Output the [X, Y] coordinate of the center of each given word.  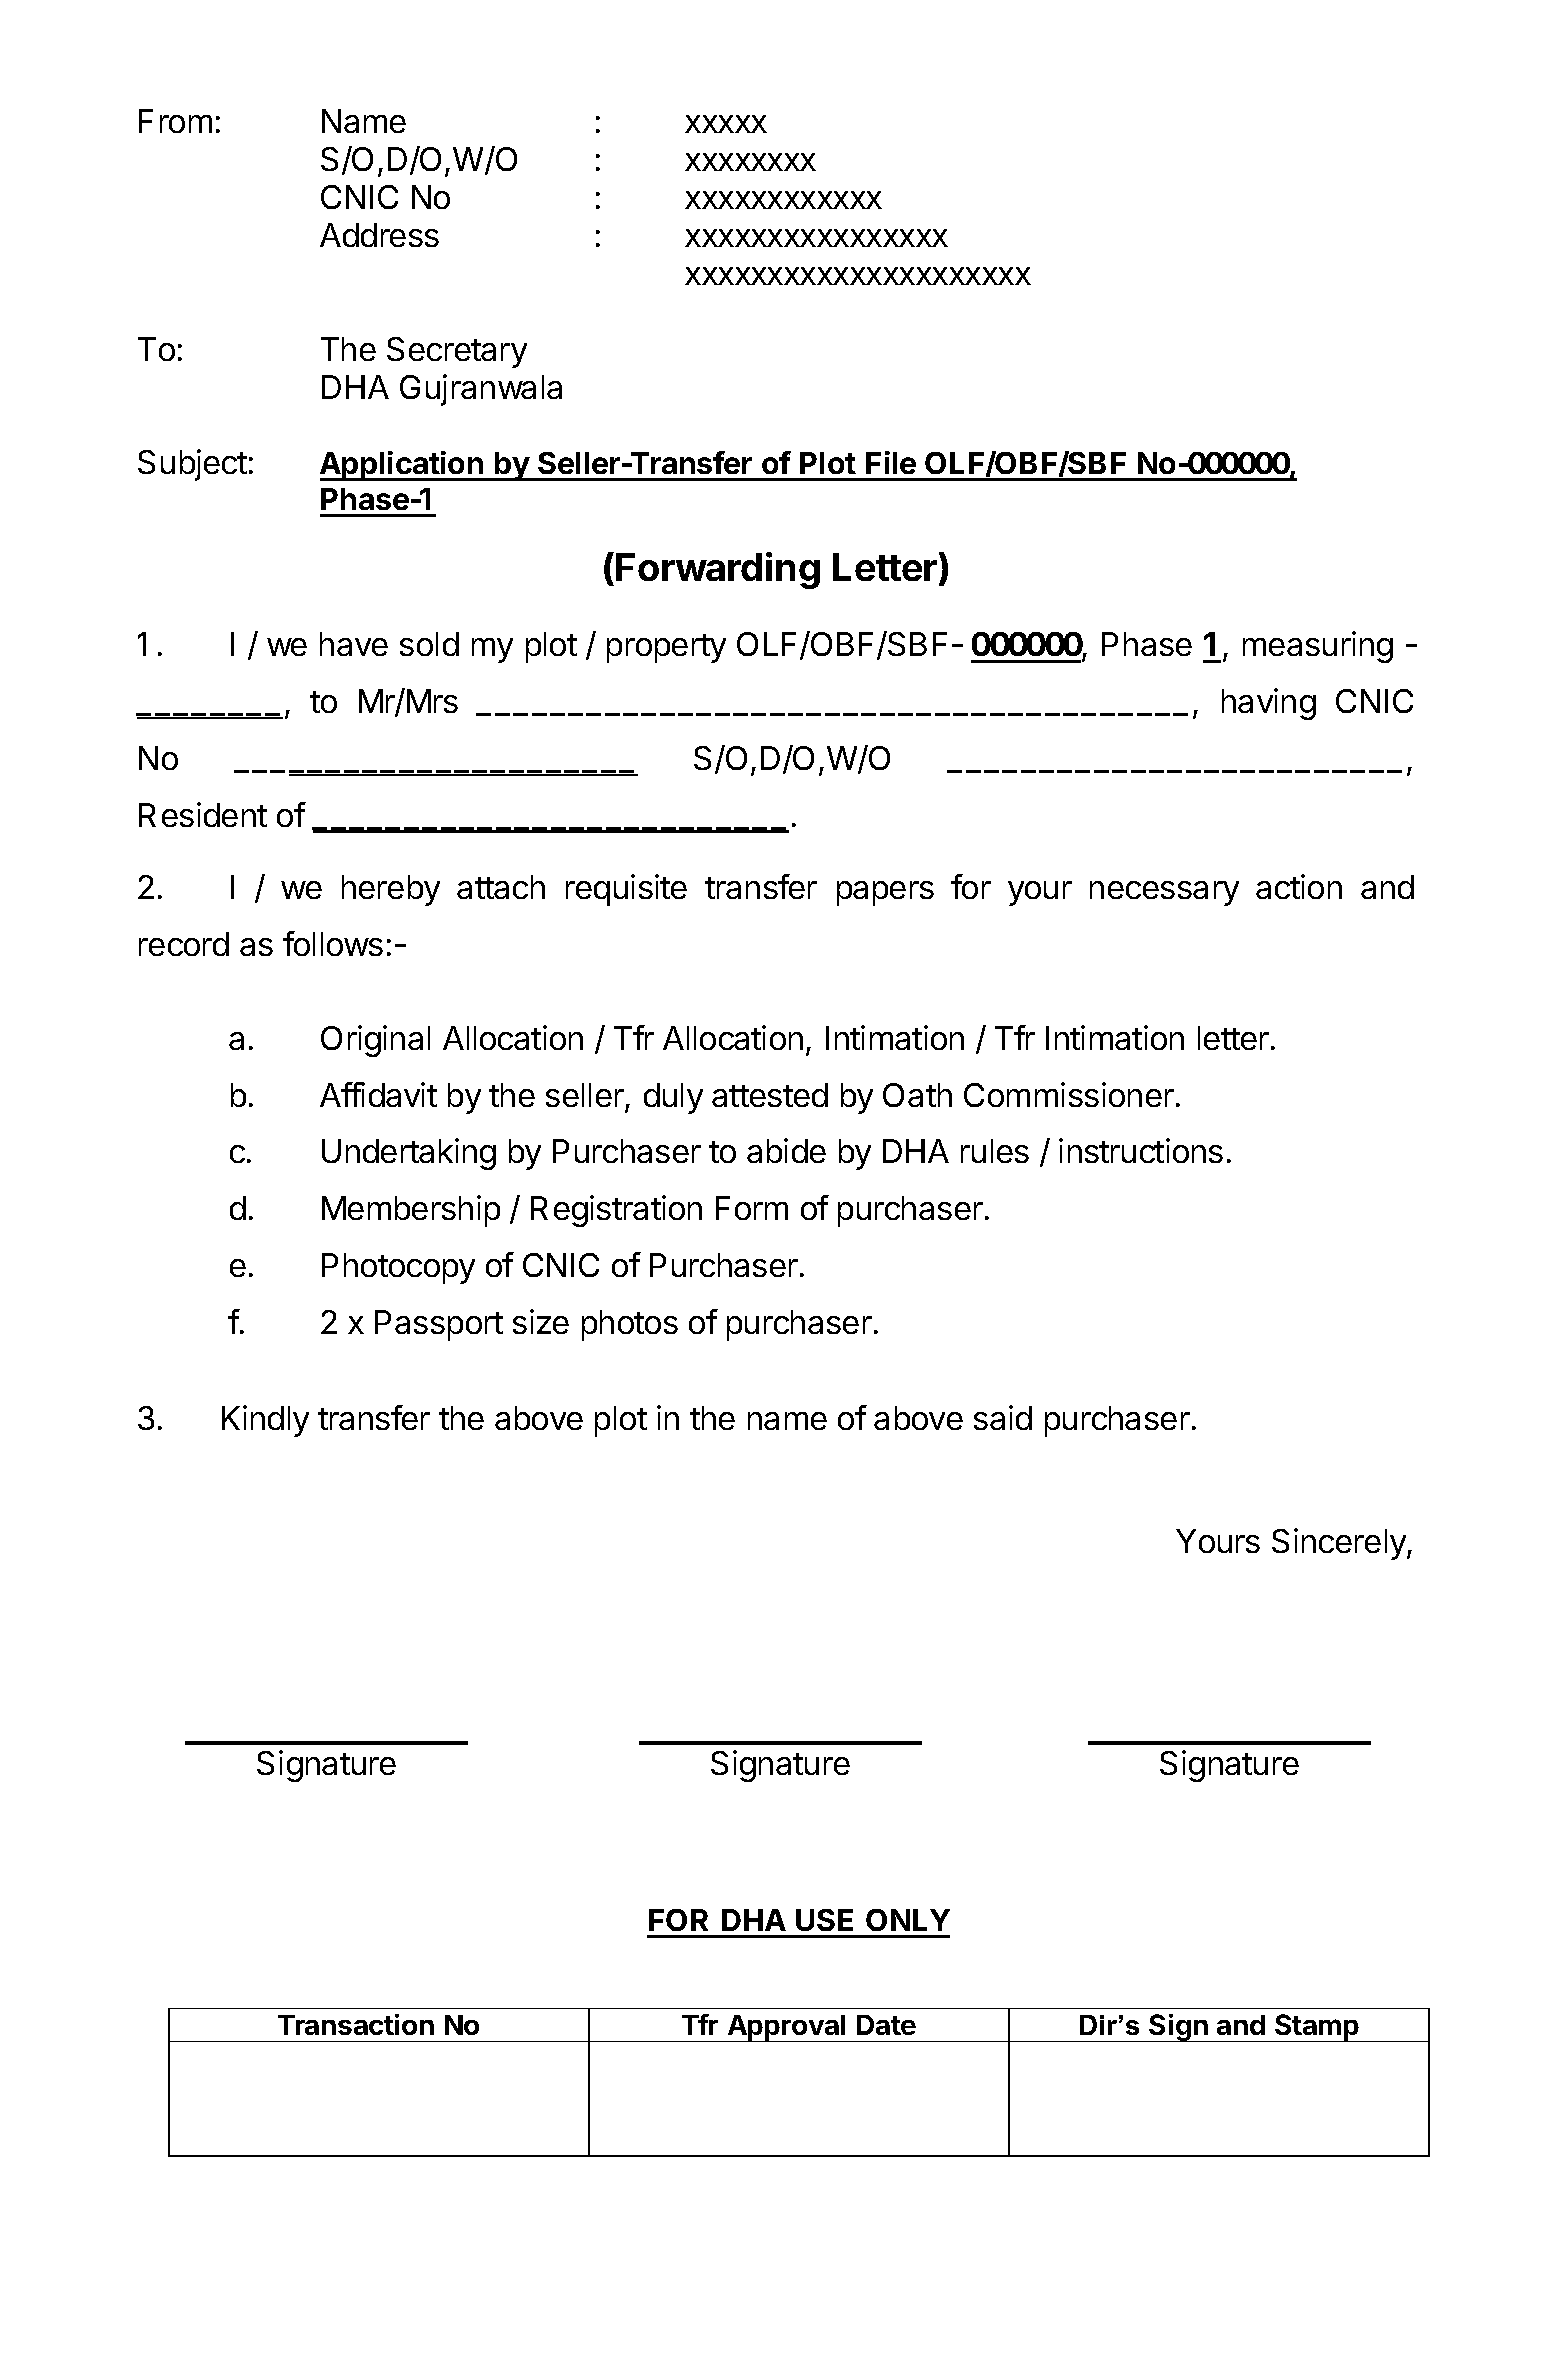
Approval [786, 2028]
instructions [1141, 1150]
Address [379, 235]
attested [770, 1095]
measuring [1318, 647]
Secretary [457, 352]
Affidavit [378, 1094]
